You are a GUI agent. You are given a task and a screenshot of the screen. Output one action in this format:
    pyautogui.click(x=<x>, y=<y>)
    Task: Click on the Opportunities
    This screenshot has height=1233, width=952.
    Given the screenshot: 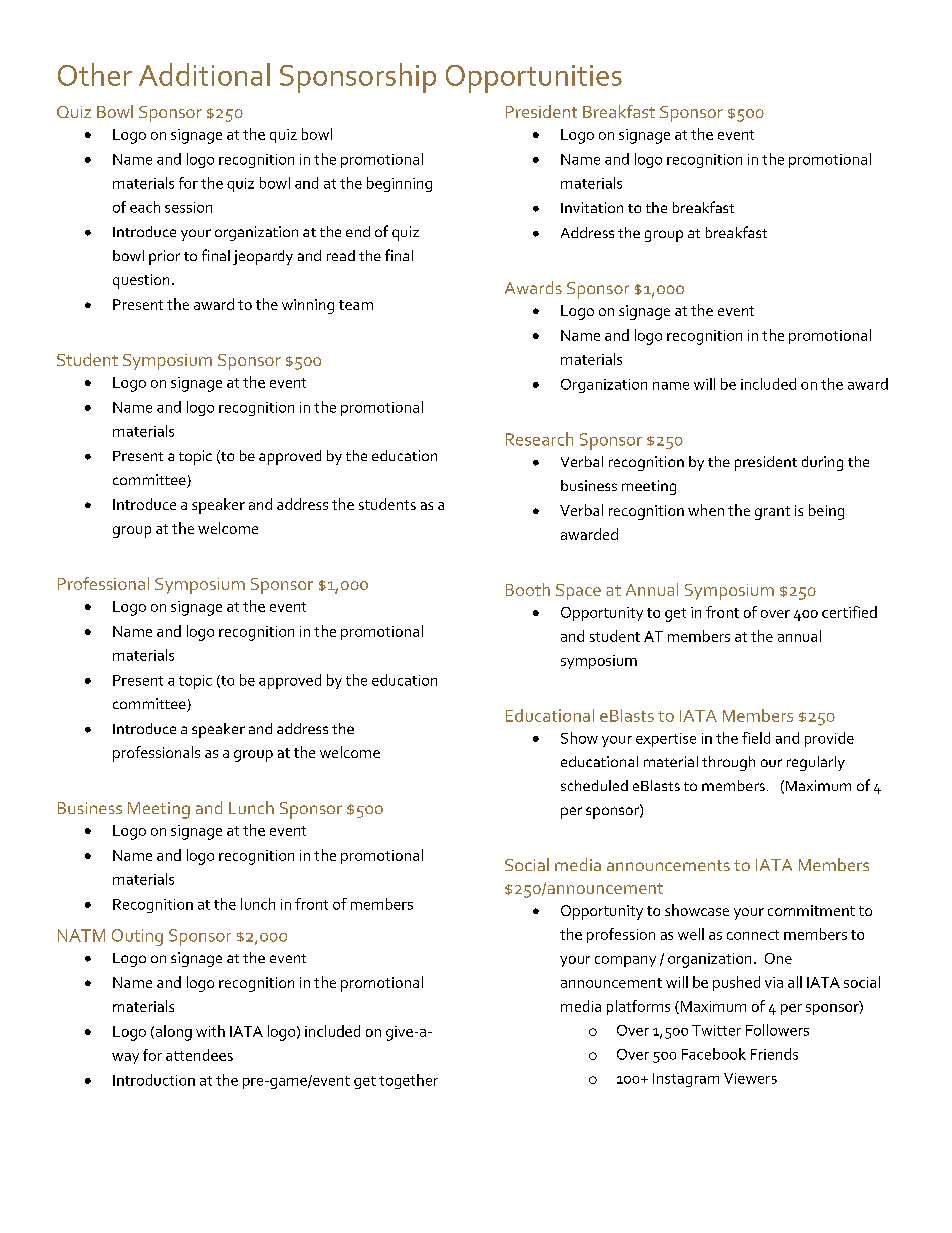 What is the action you would take?
    pyautogui.click(x=534, y=79)
